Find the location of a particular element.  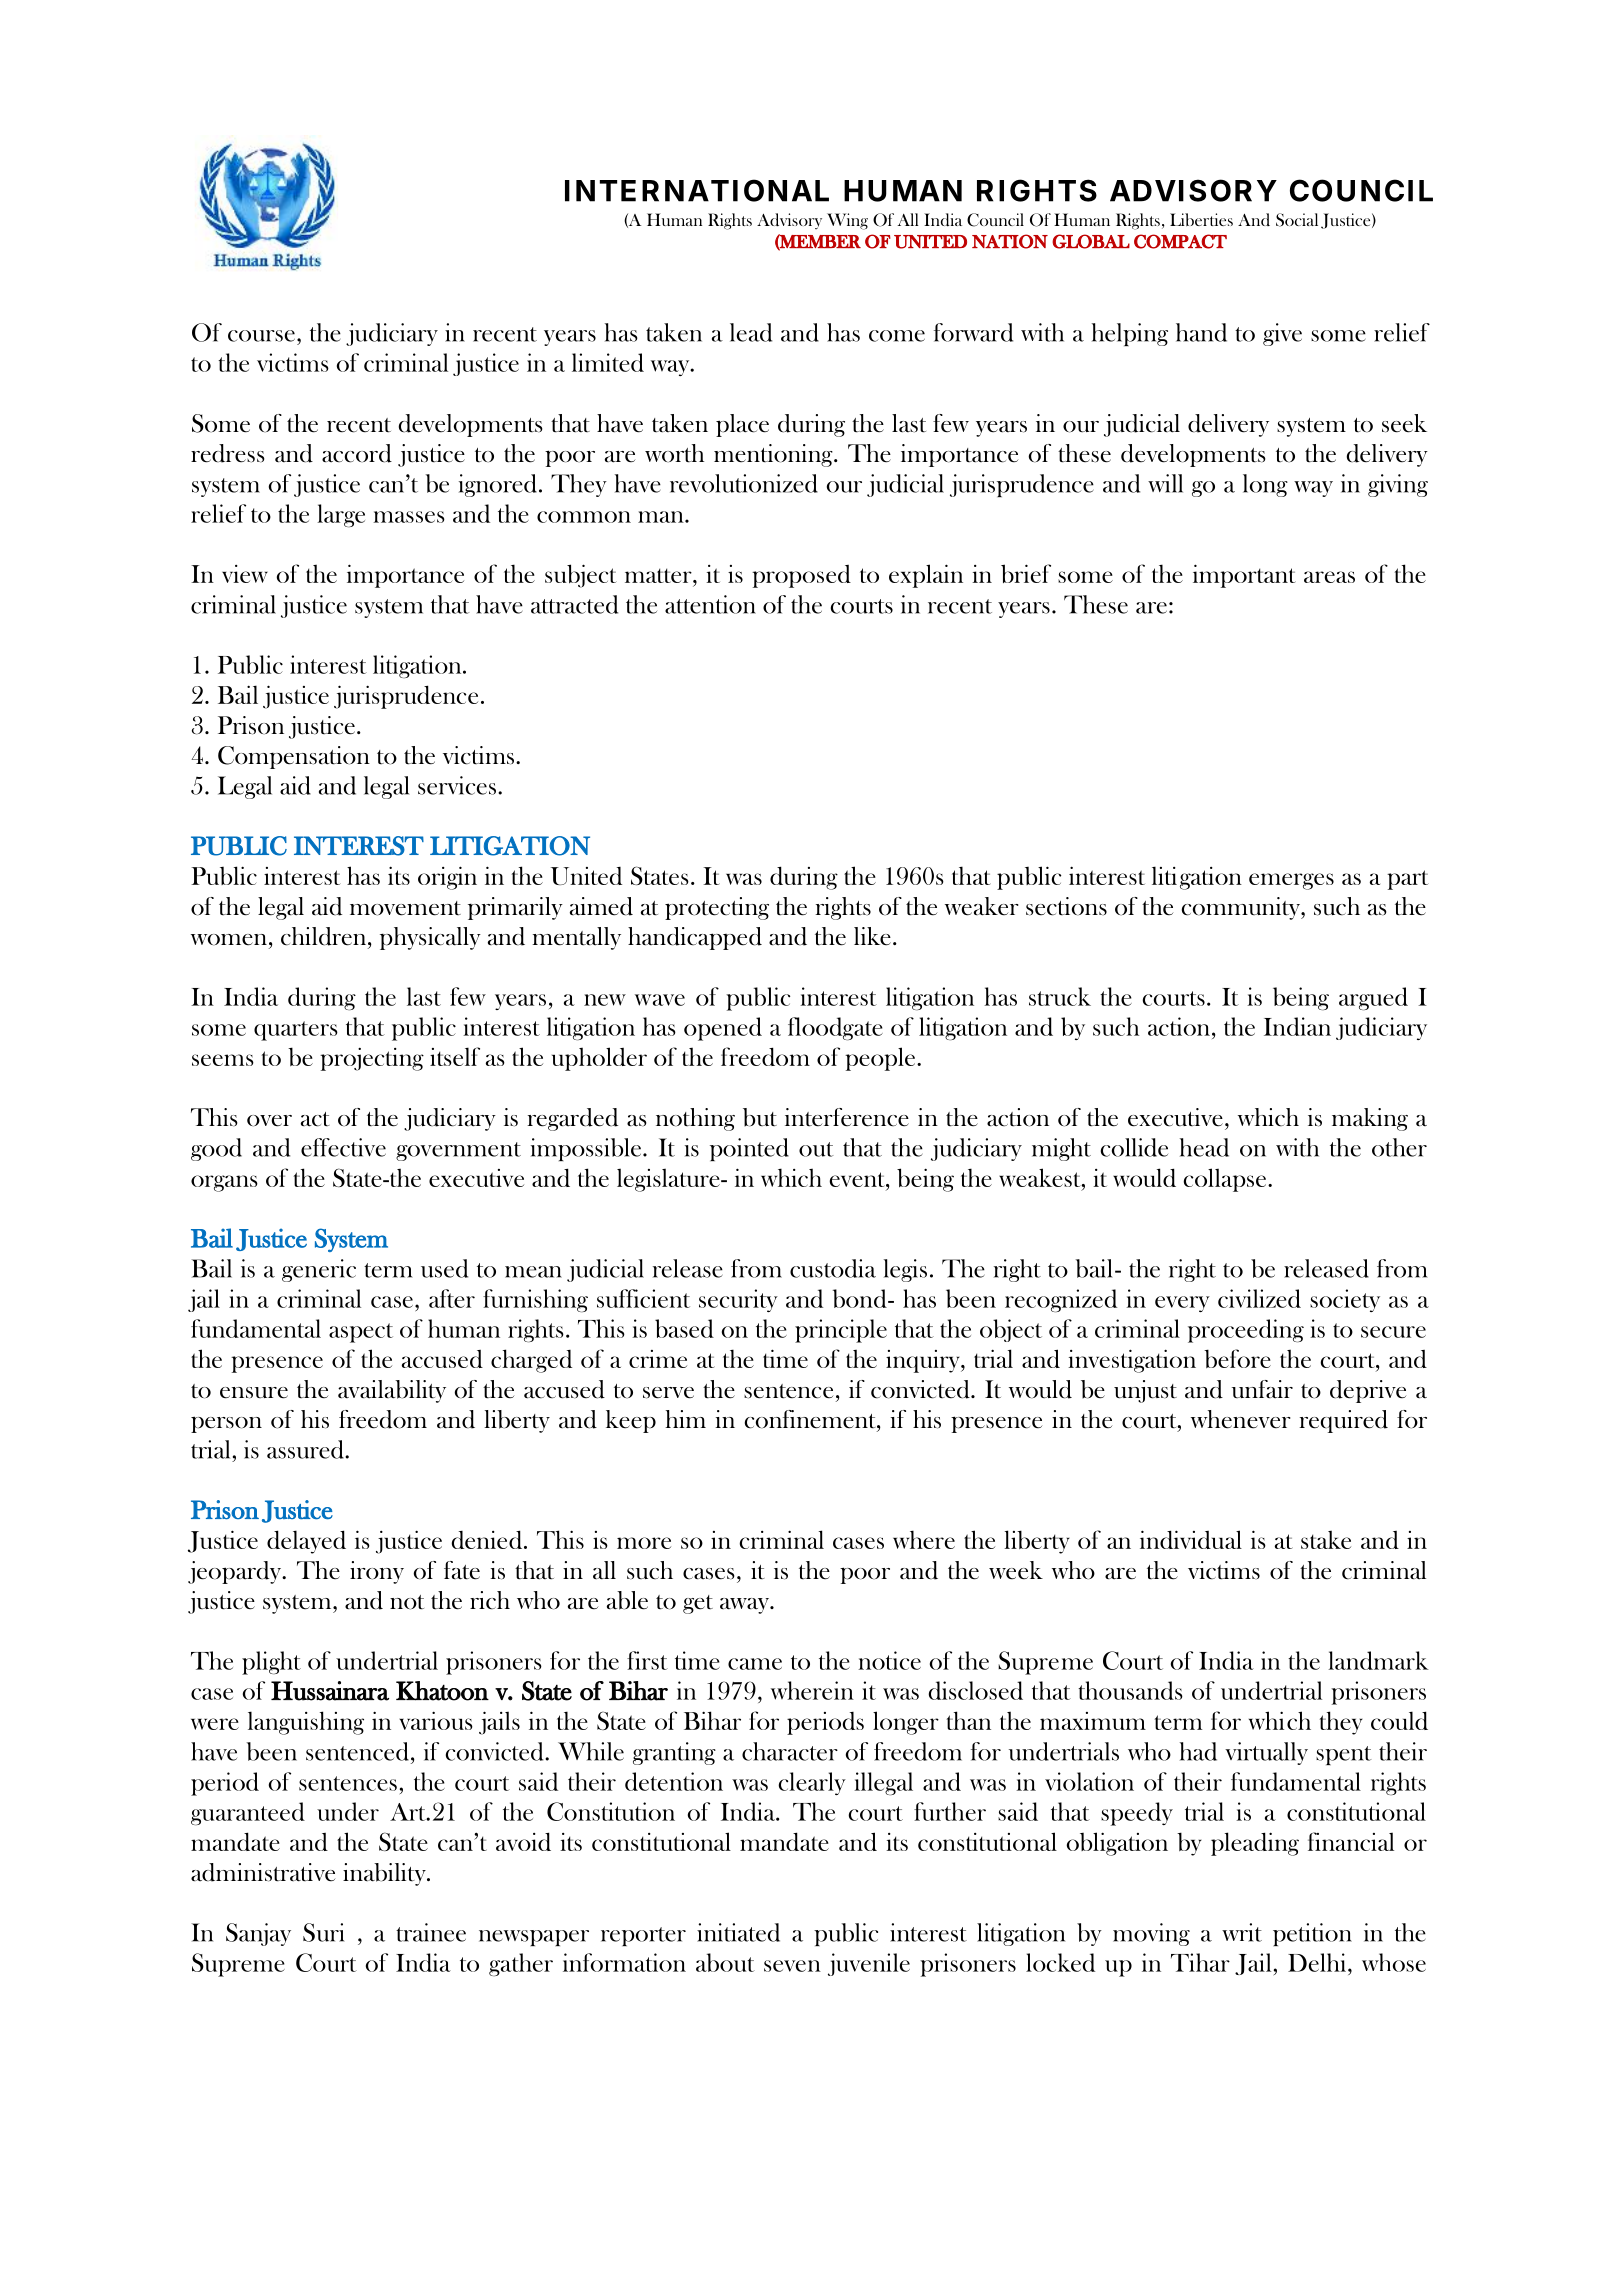

Compensation is located at coordinates (294, 757).
